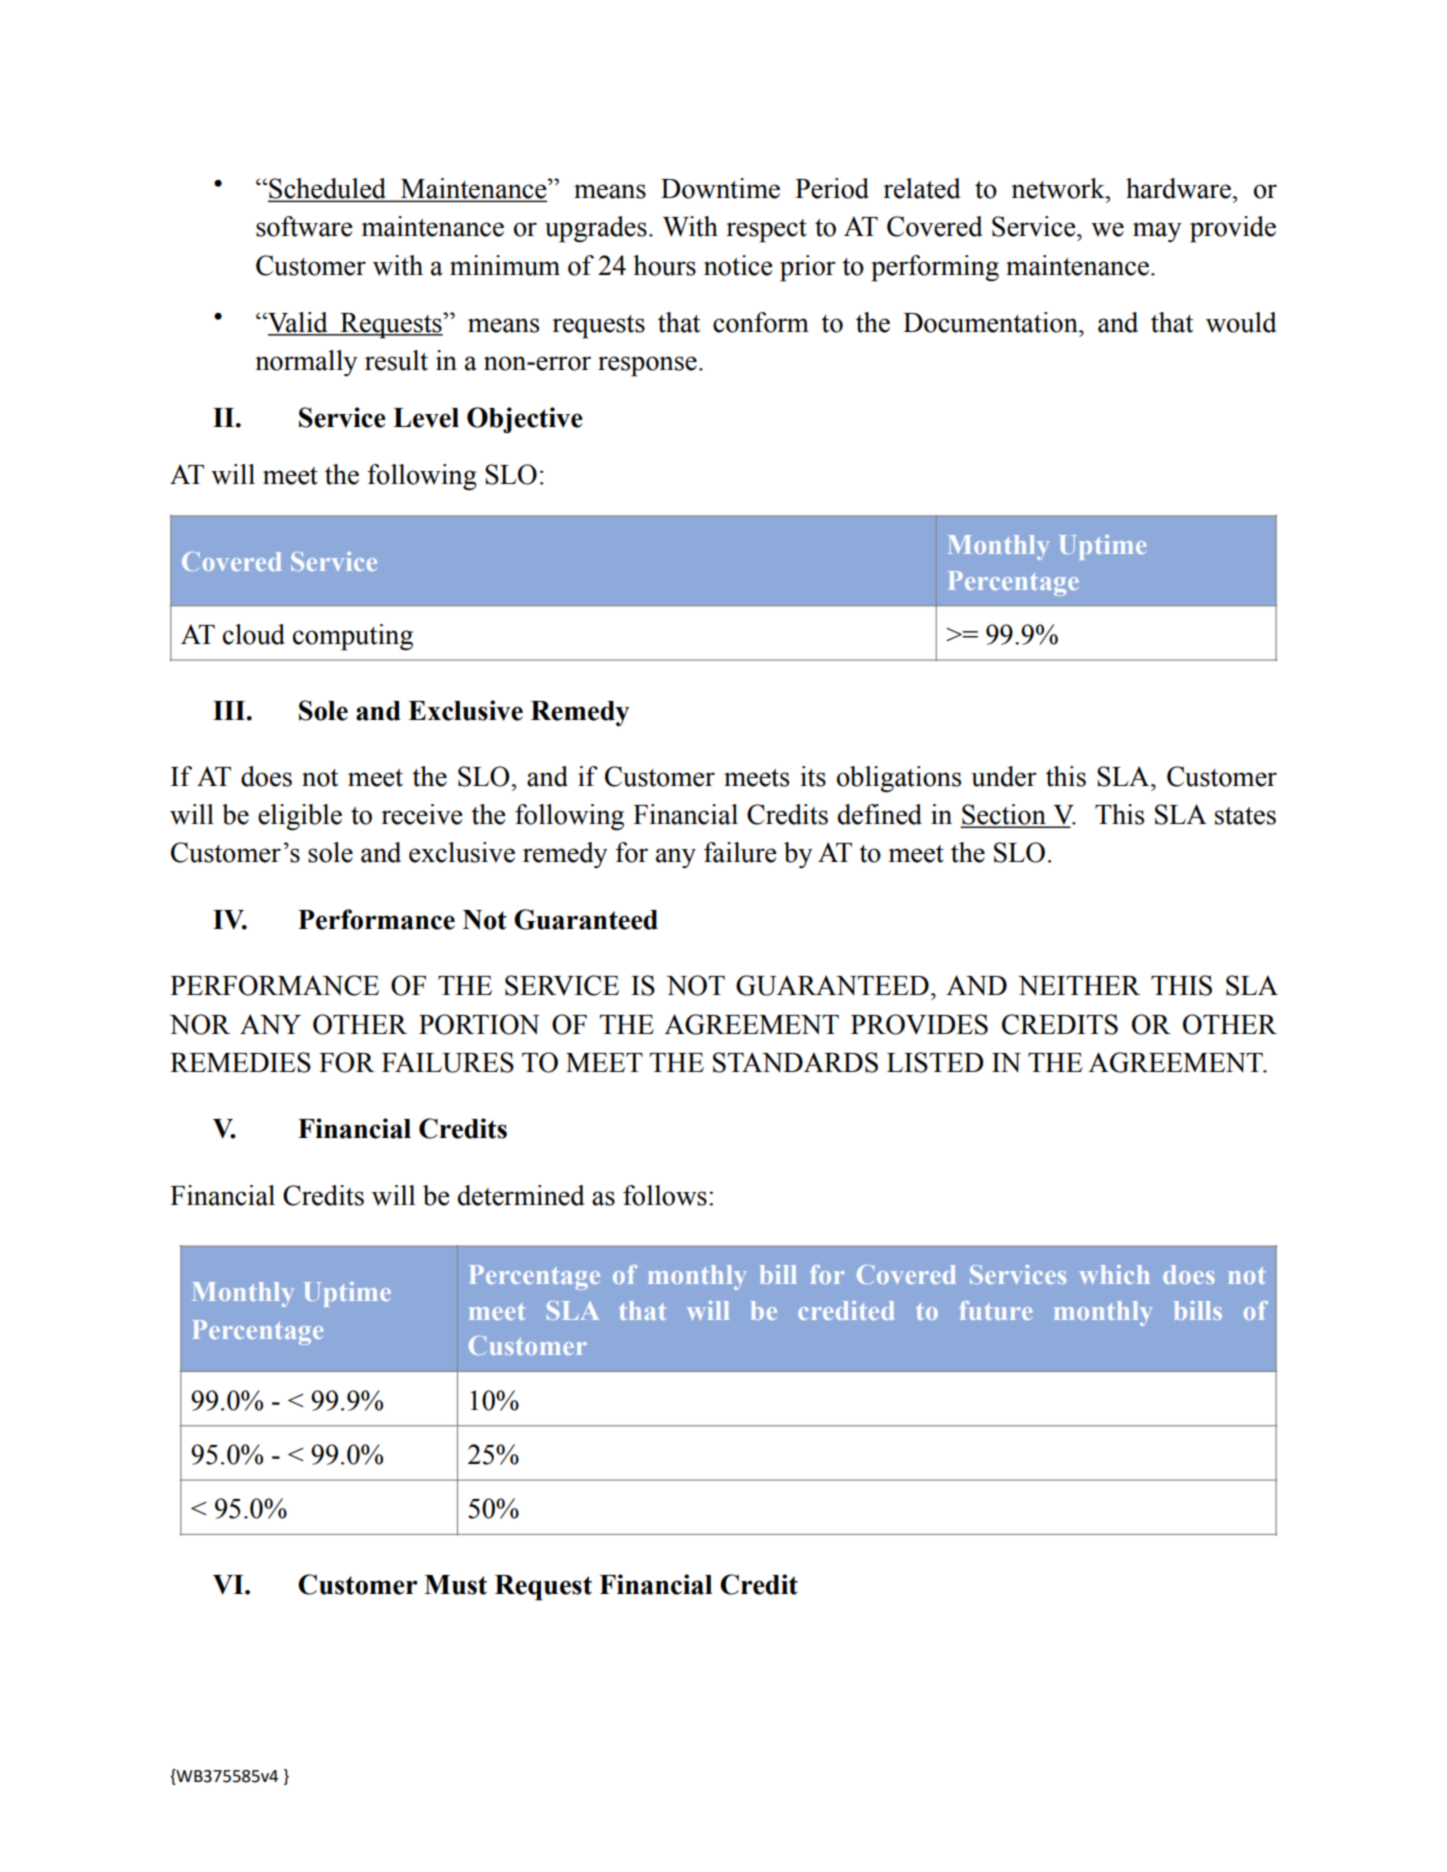  I want to click on under, so click(1004, 776).
